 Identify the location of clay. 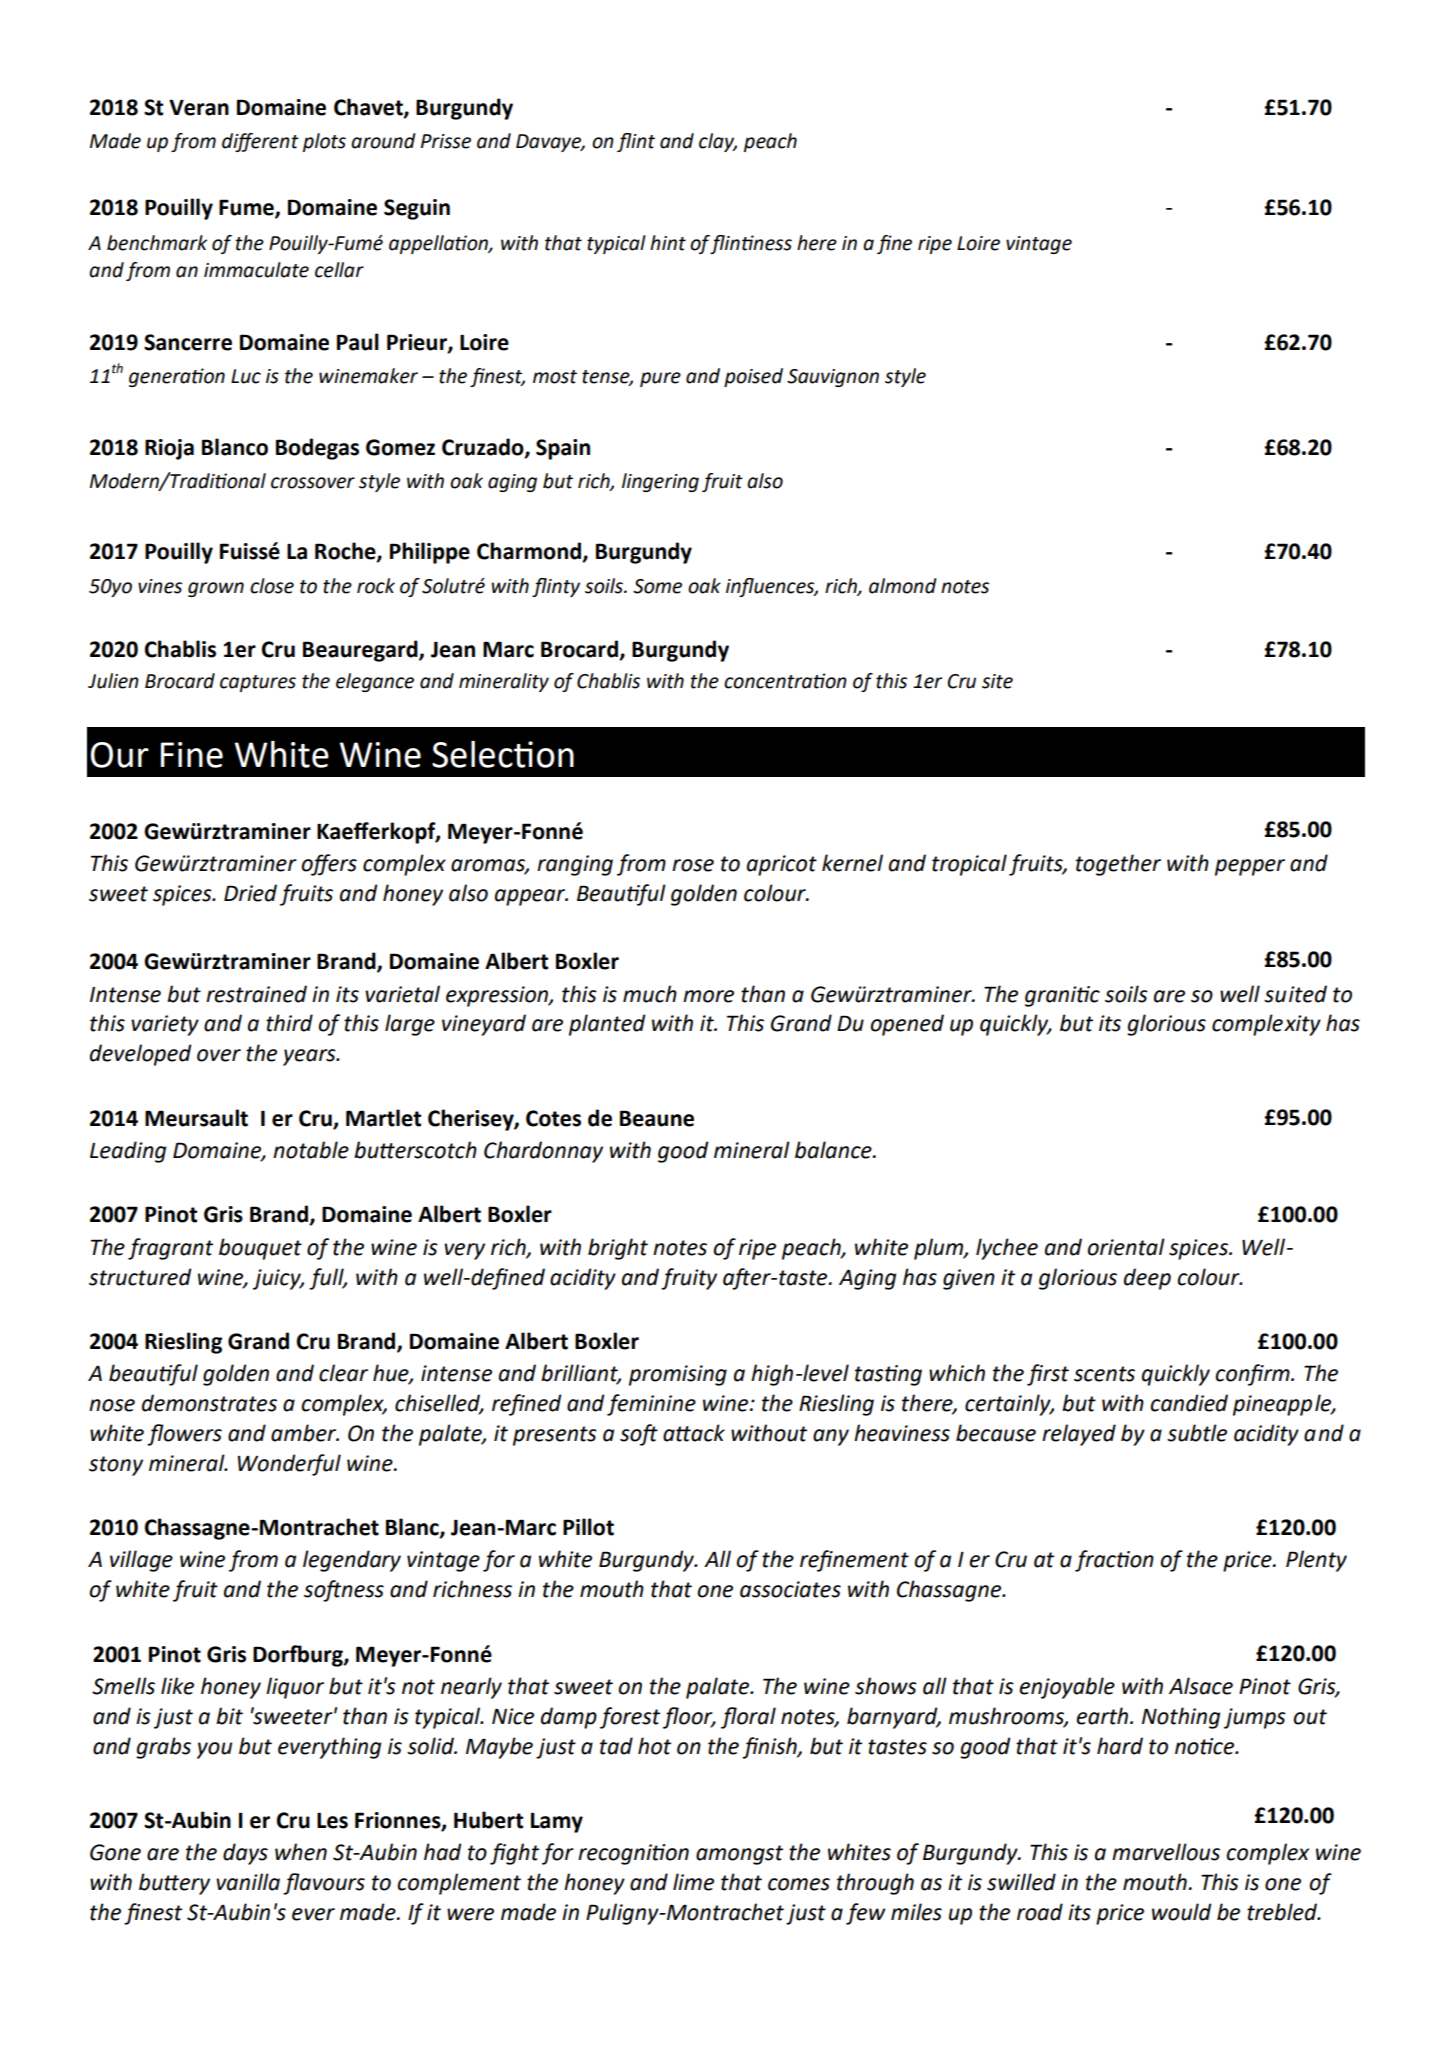
(718, 142).
